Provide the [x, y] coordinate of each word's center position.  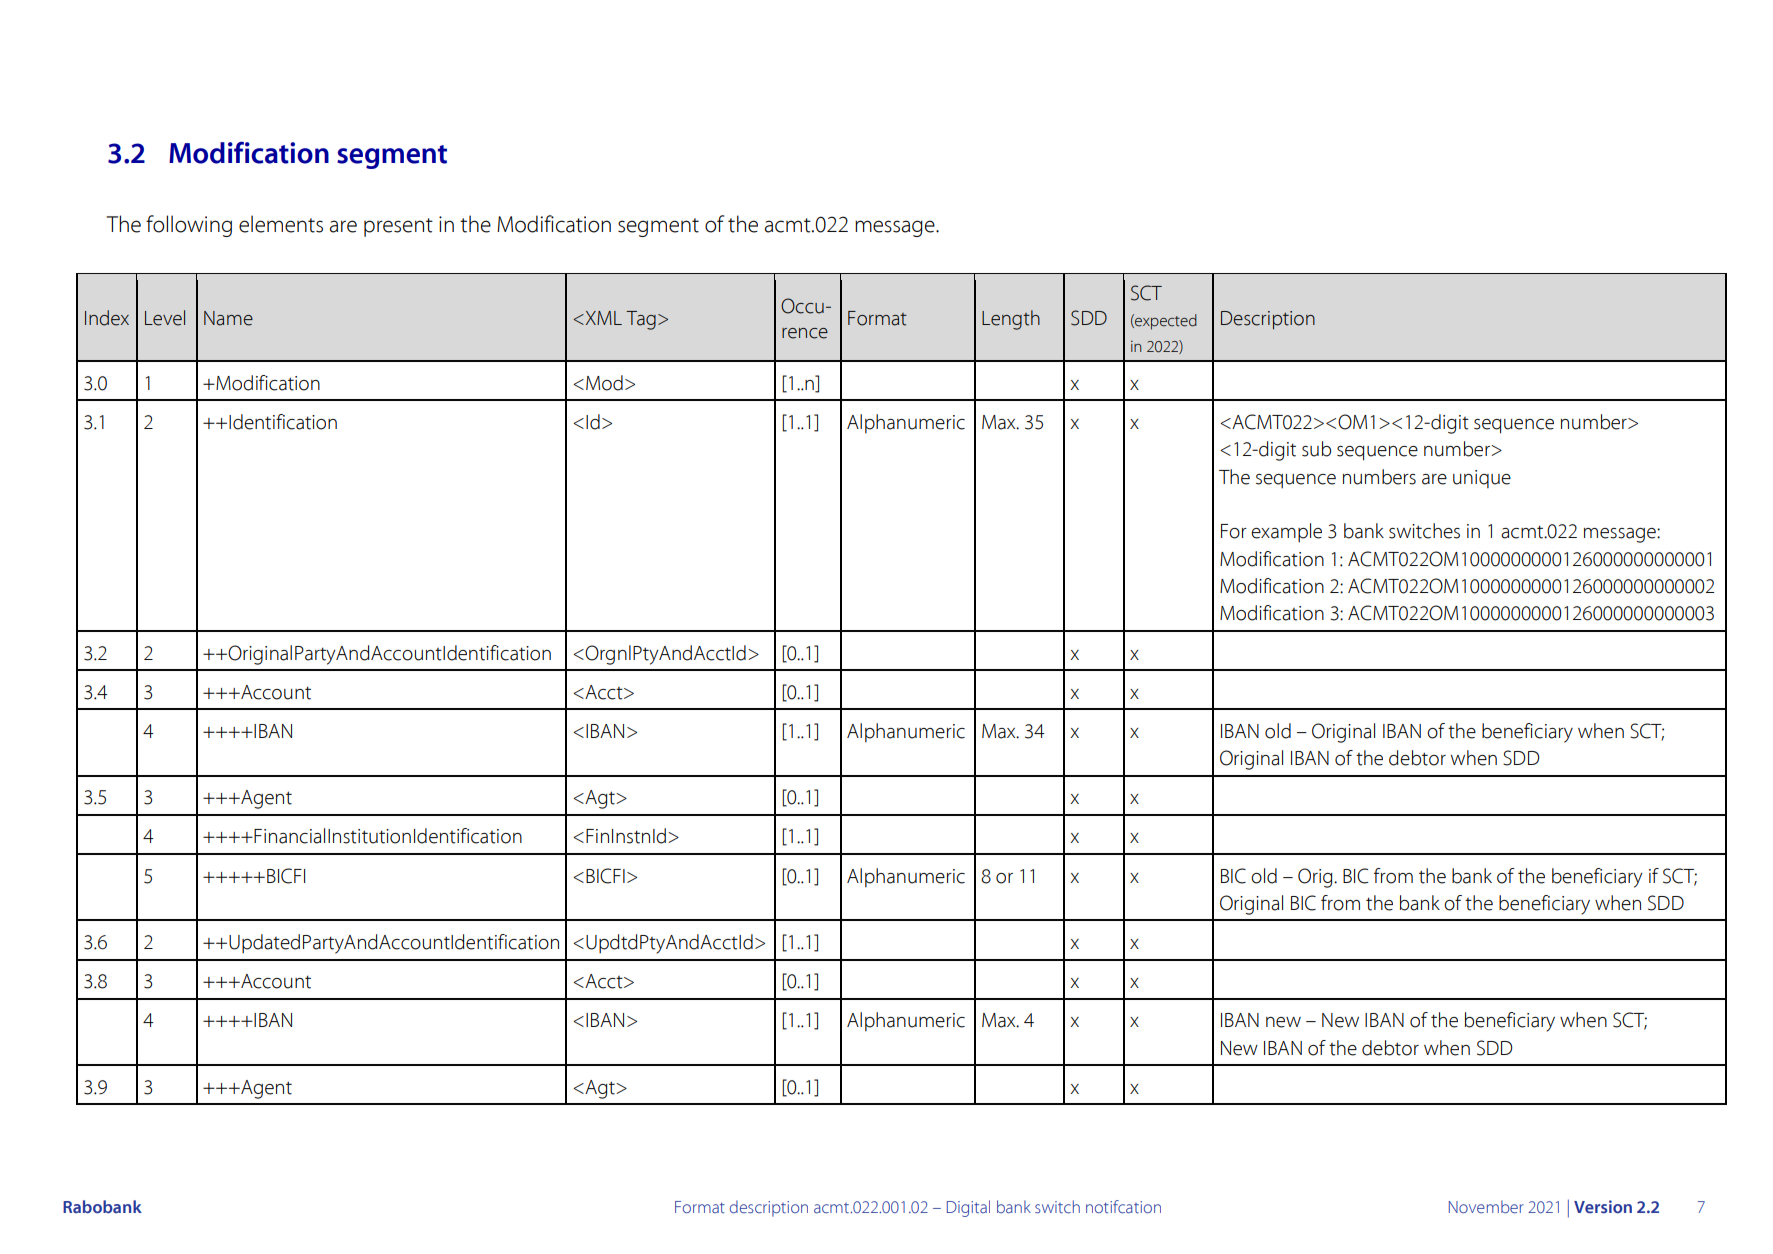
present [398, 227]
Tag [641, 320]
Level [165, 318]
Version [1603, 1207]
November [1486, 1207]
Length [1011, 320]
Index [107, 318]
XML [602, 318]
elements [281, 224]
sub [1316, 449]
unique [1482, 479]
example [1286, 533]
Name [228, 318]
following [189, 226]
